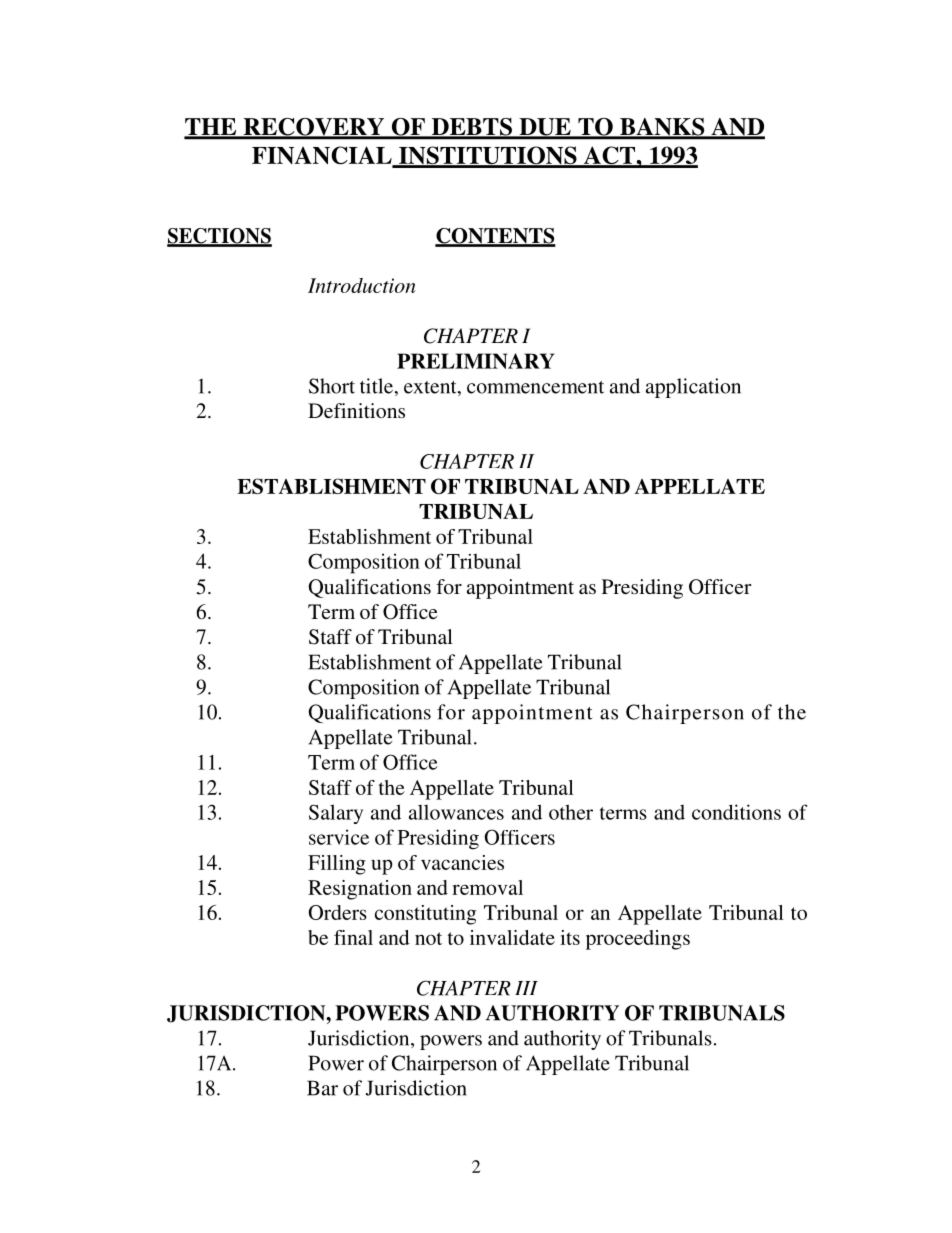  What do you see at coordinates (535, 387) in the page?
I see `commencement` at bounding box center [535, 387].
